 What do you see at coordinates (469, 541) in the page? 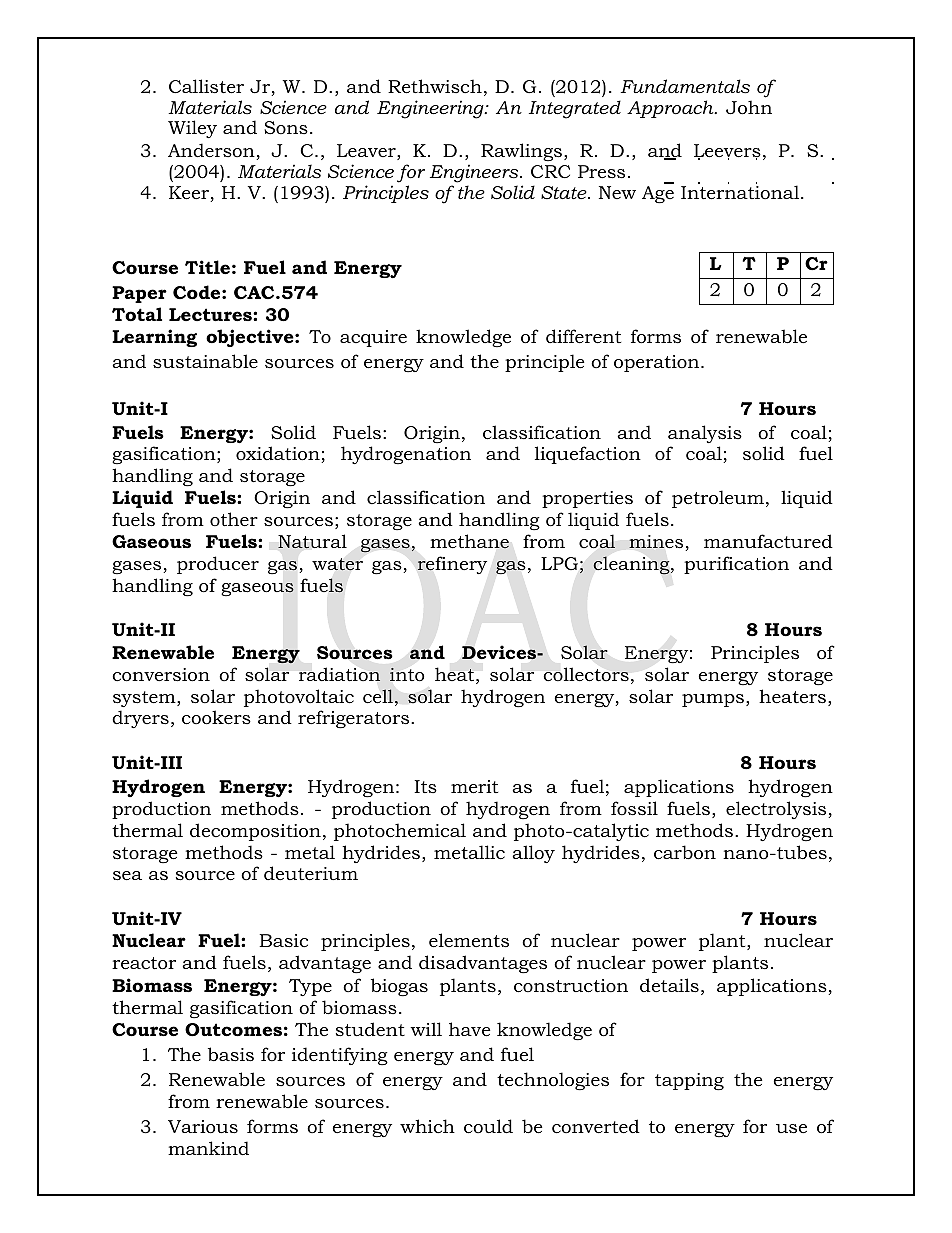
I see `methane` at bounding box center [469, 541].
